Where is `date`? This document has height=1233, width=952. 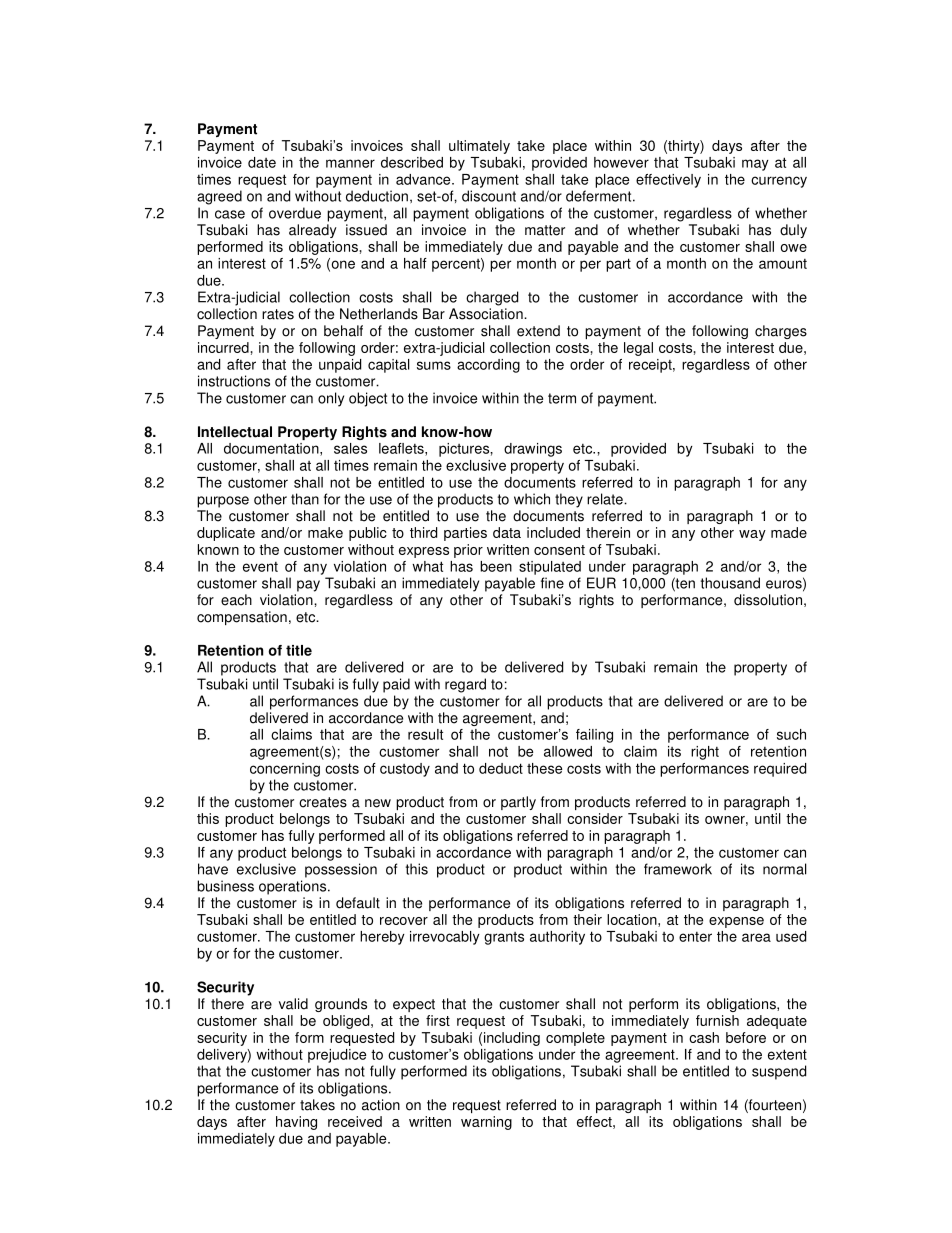 date is located at coordinates (262, 162).
